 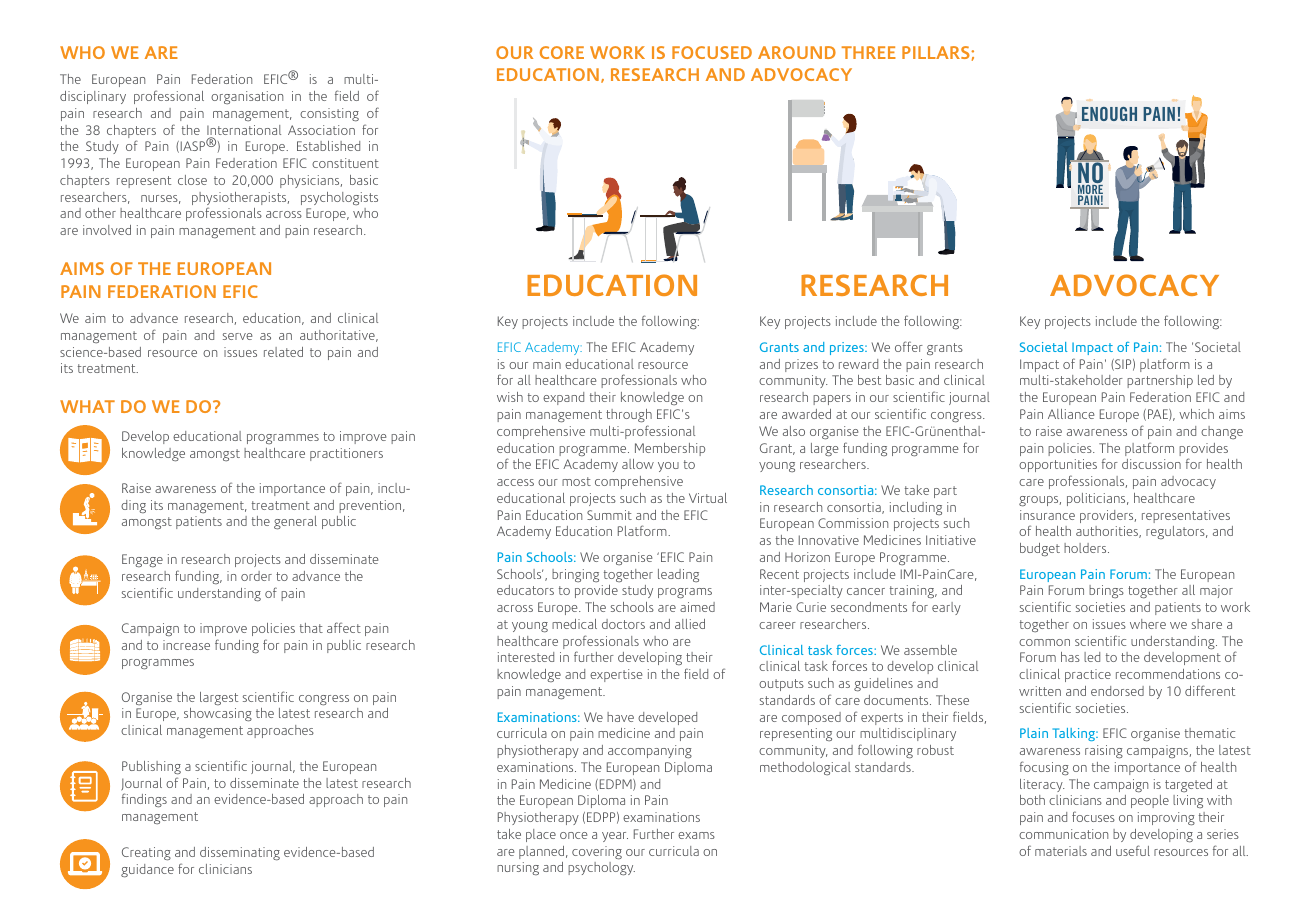 What do you see at coordinates (346, 454) in the screenshot?
I see `practitioners` at bounding box center [346, 454].
